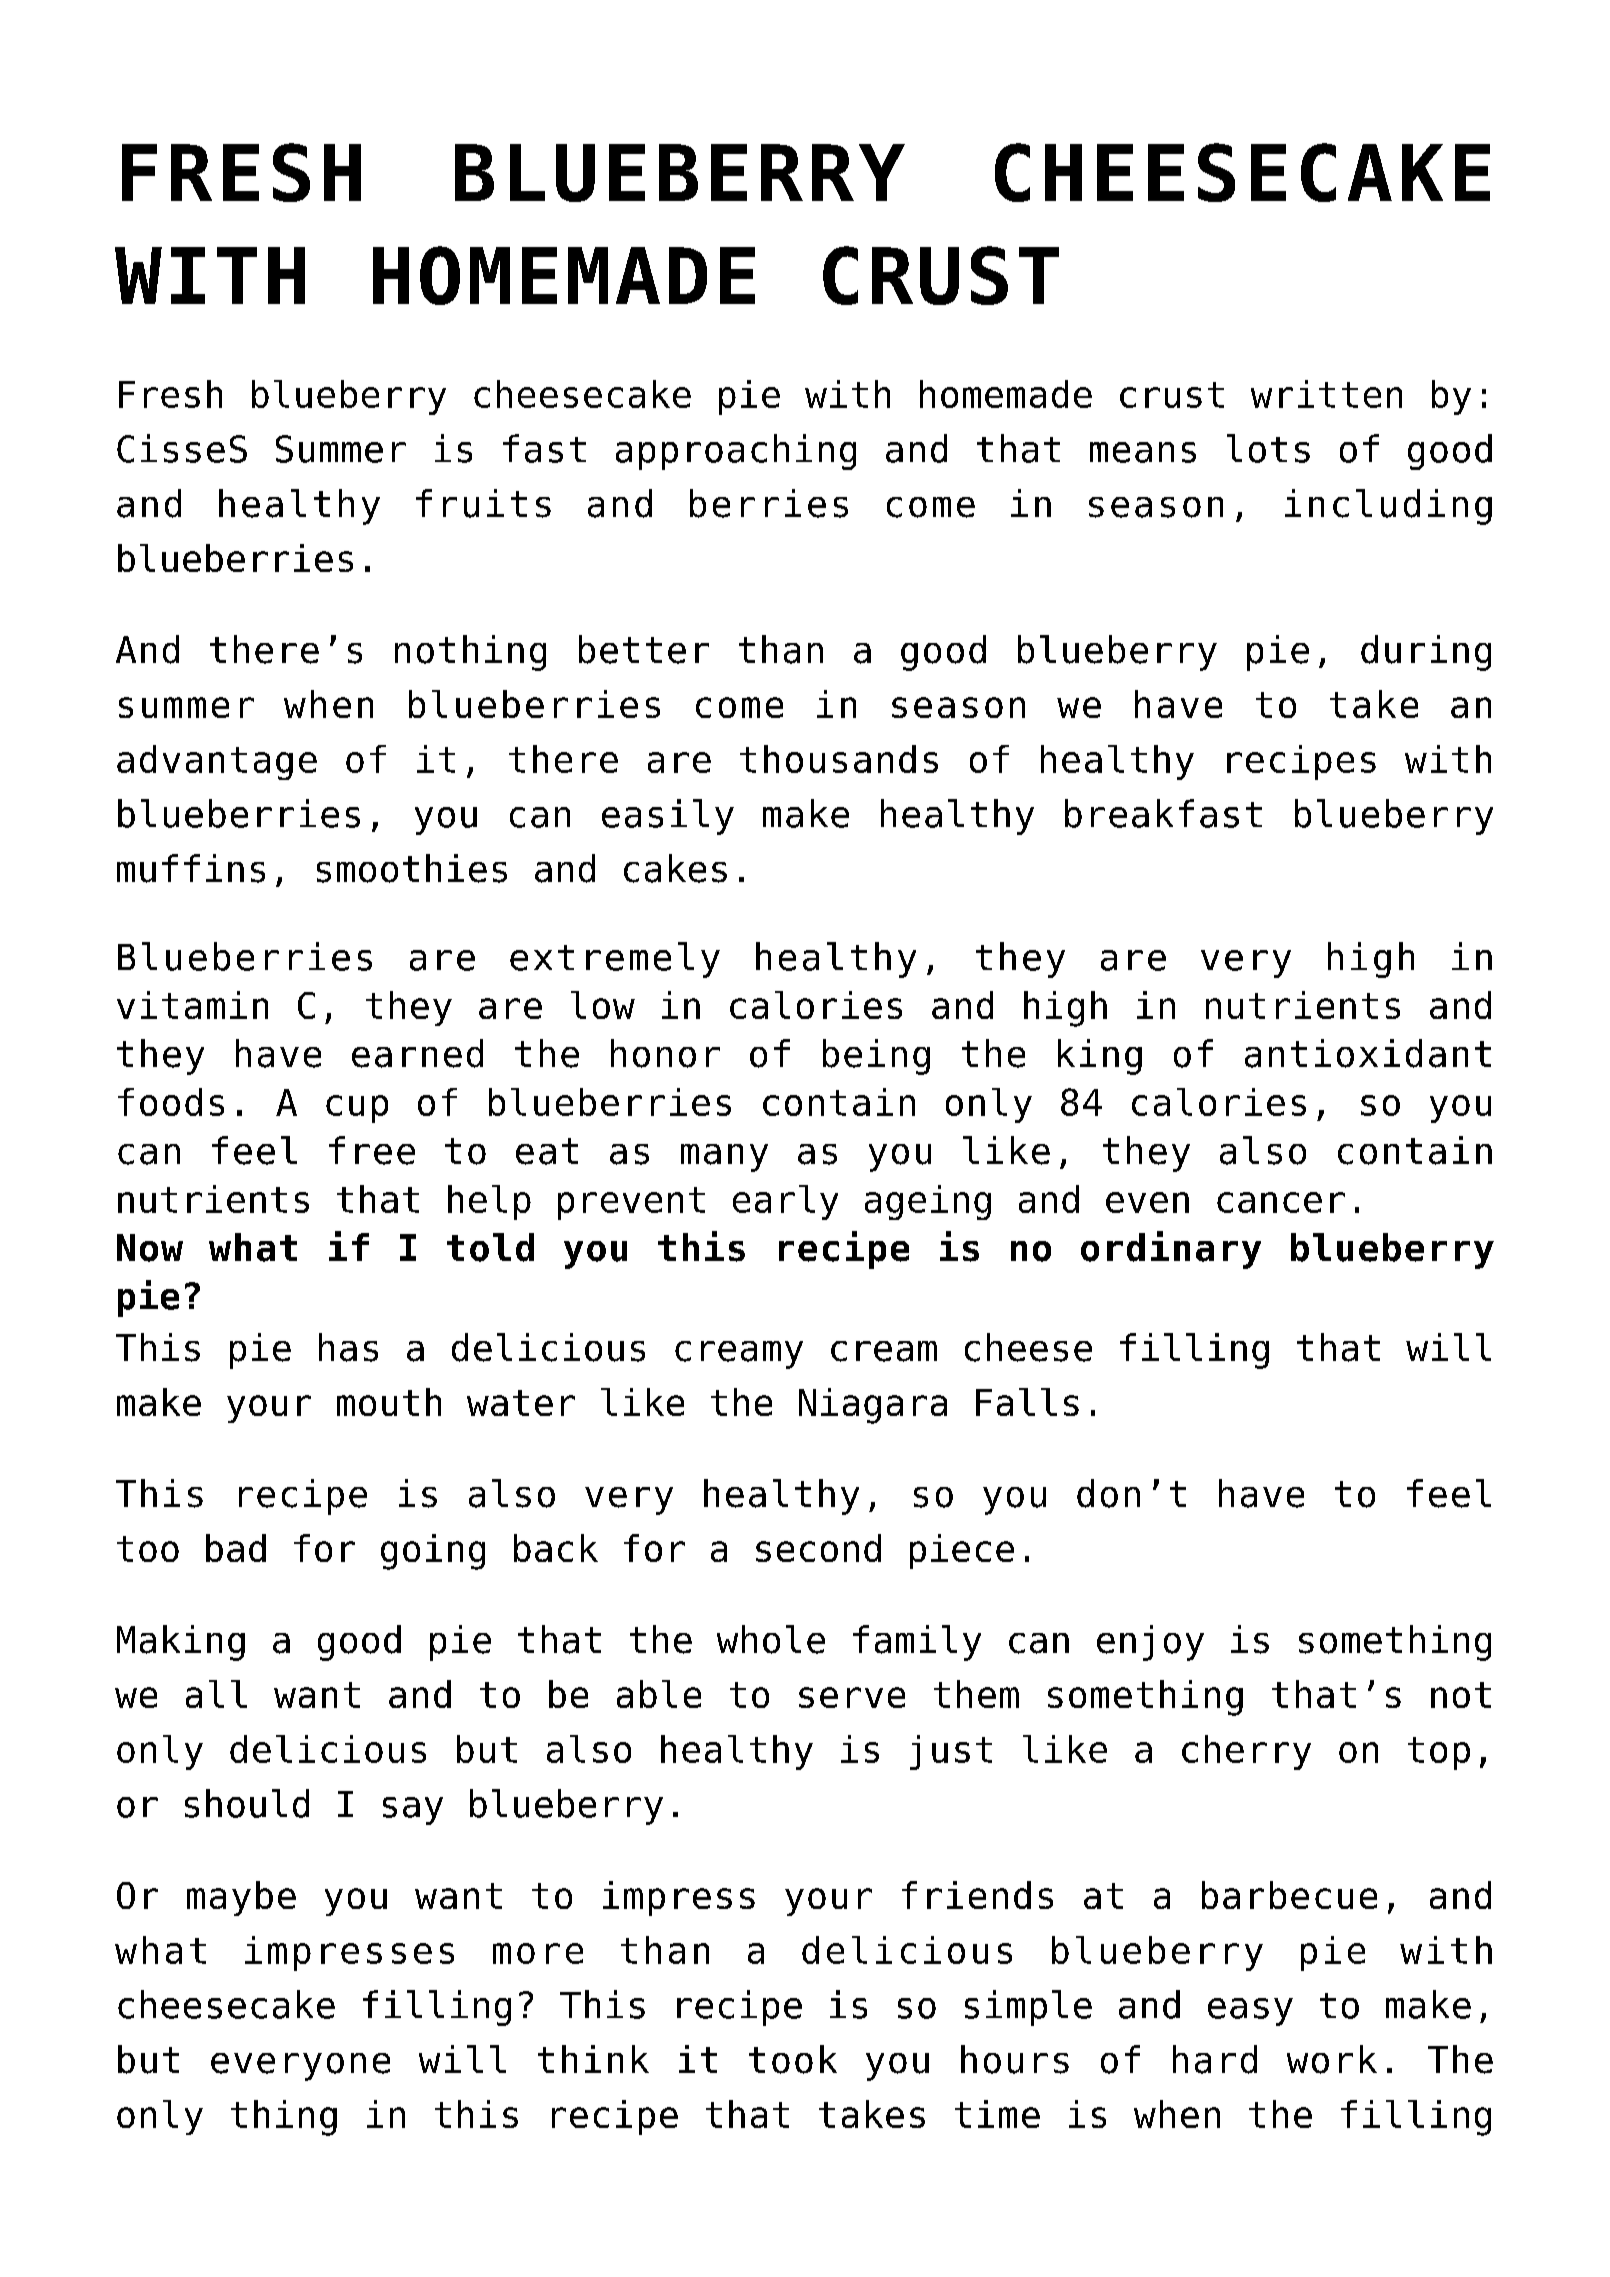 The width and height of the page is (1610, 2277). Describe the element at coordinates (785, 1202) in the page. I see `early` at that location.
